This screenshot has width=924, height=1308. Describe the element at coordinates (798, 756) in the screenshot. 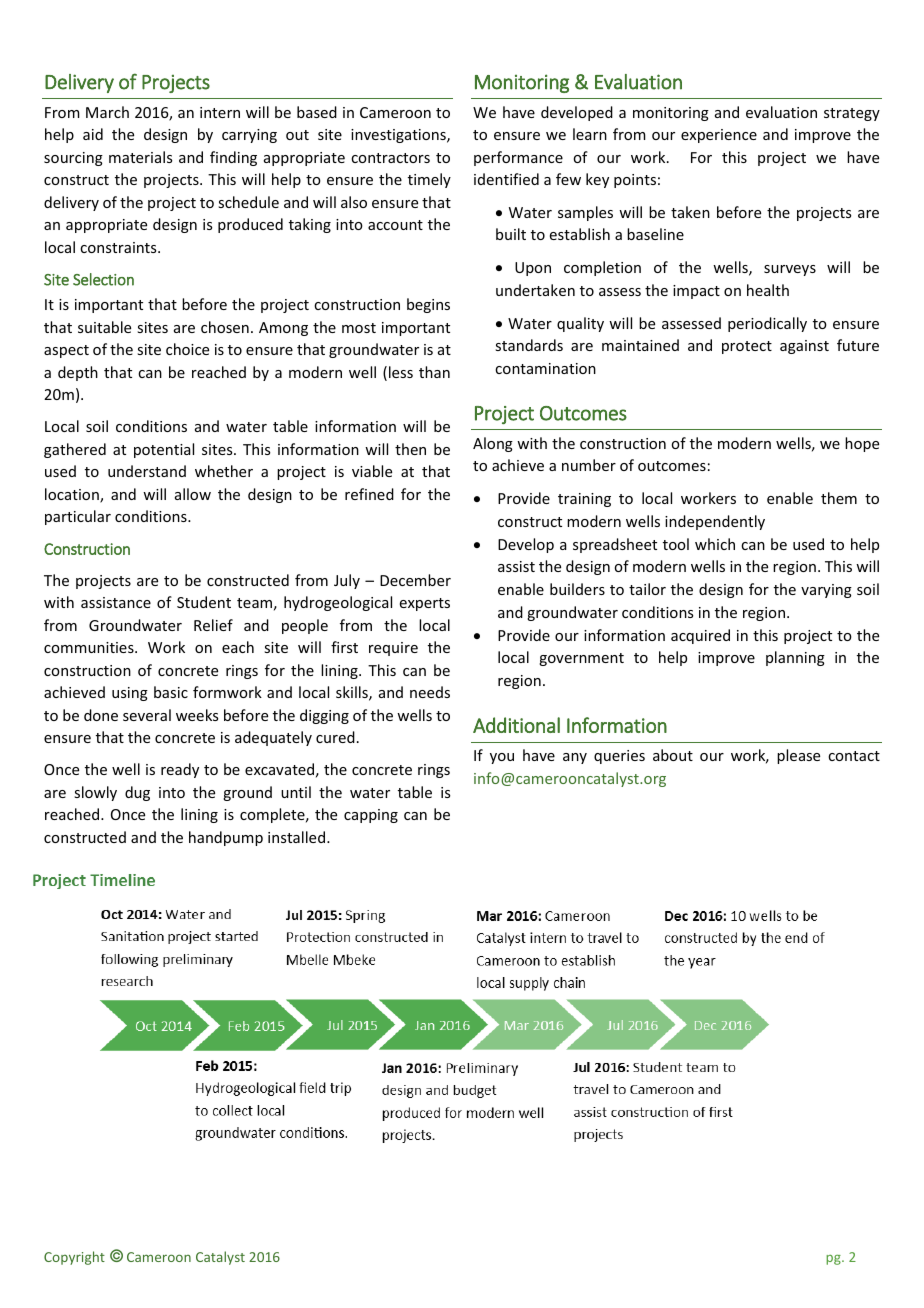

I see `please` at that location.
